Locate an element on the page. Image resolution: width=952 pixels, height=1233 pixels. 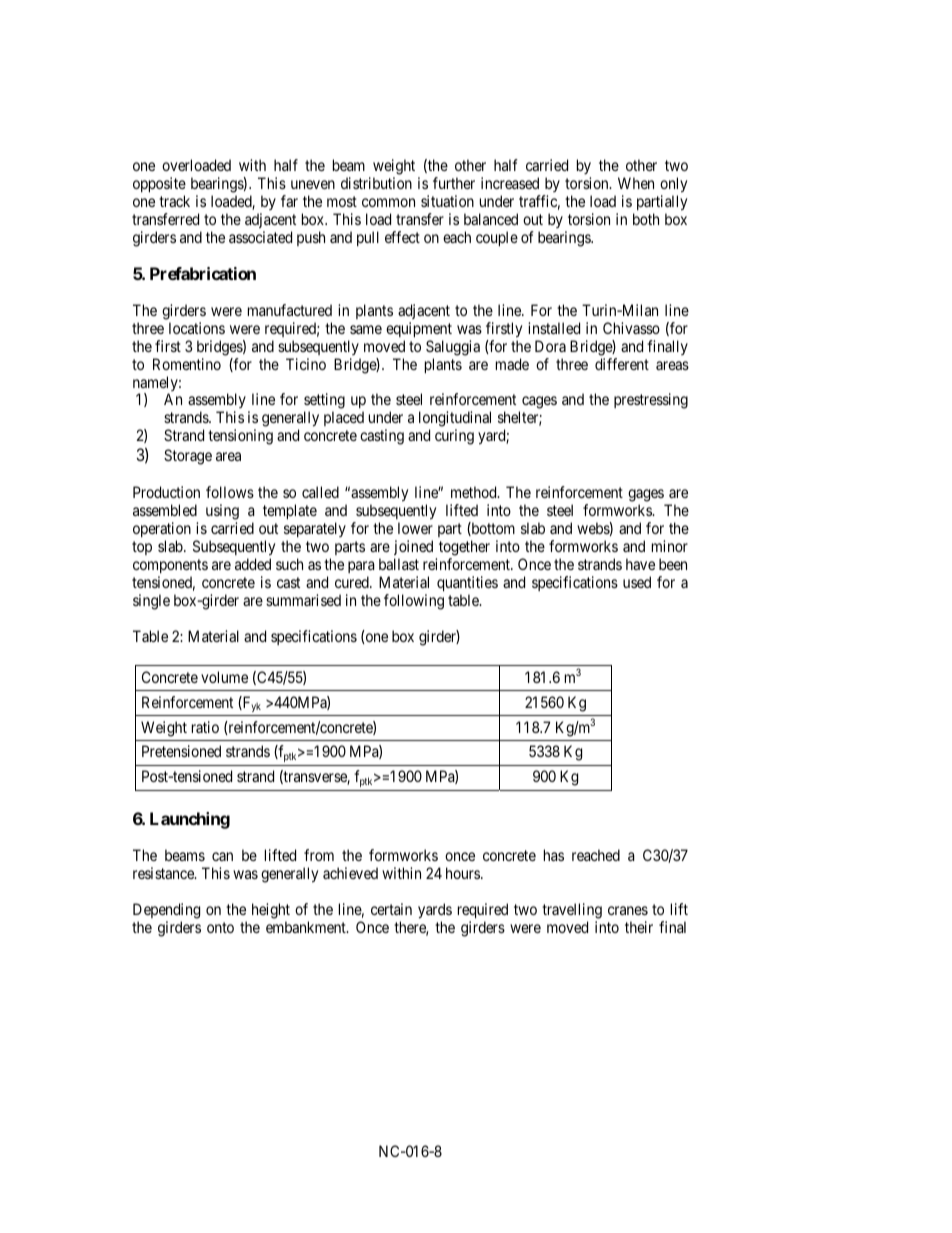
track is located at coordinates (174, 201).
